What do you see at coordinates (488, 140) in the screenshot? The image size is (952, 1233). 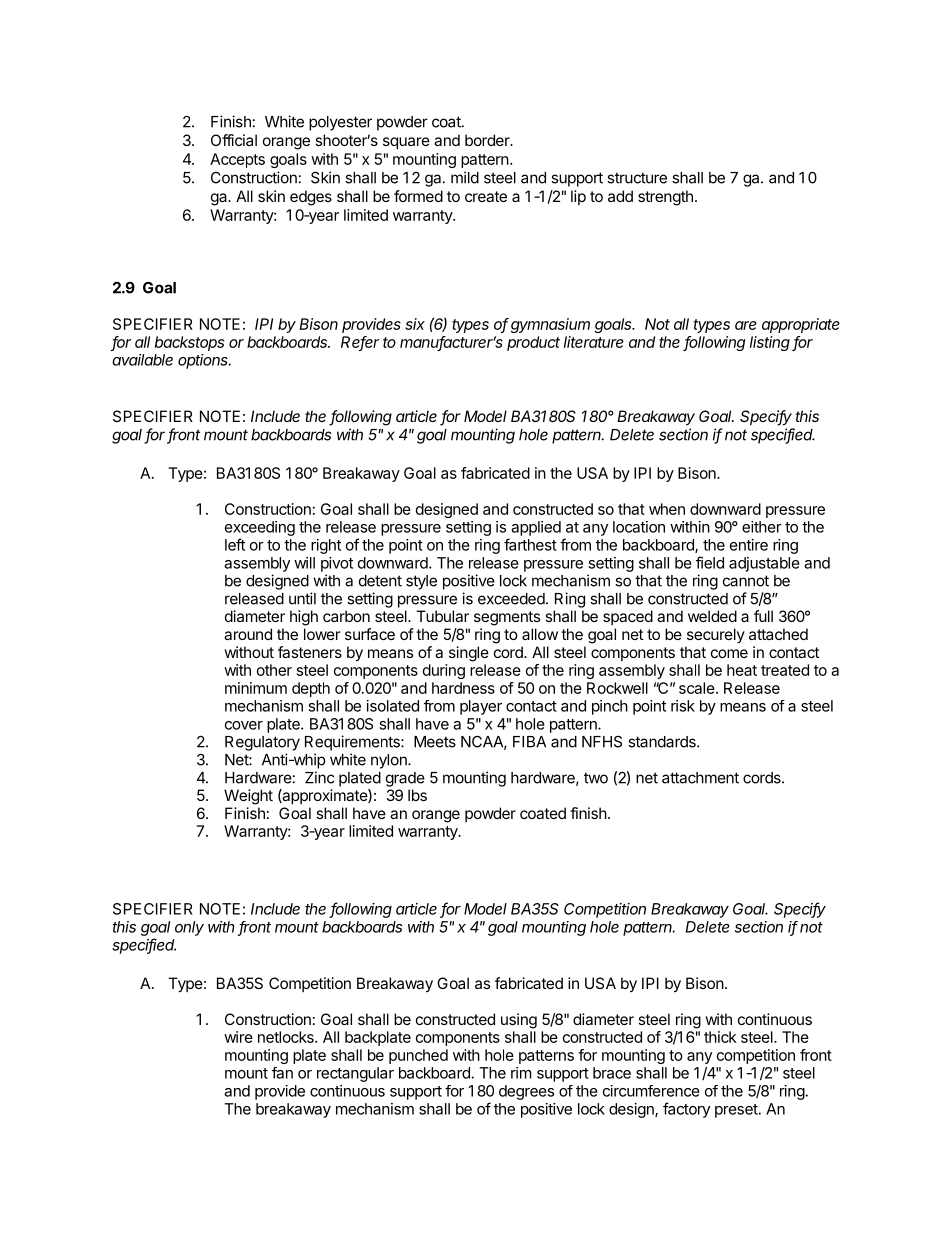 I see `border` at bounding box center [488, 140].
